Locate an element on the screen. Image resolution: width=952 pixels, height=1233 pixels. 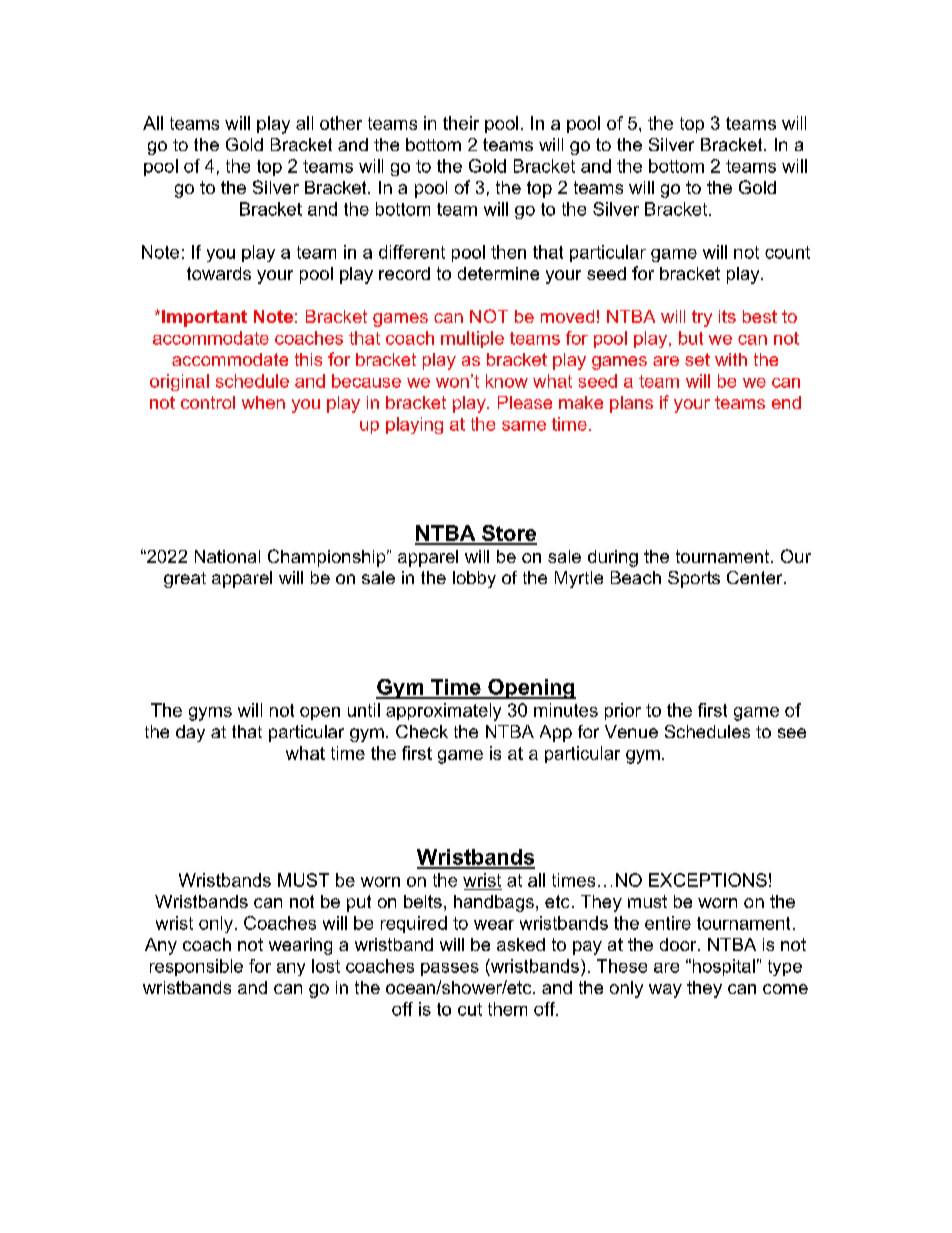
with is located at coordinates (731, 359).
